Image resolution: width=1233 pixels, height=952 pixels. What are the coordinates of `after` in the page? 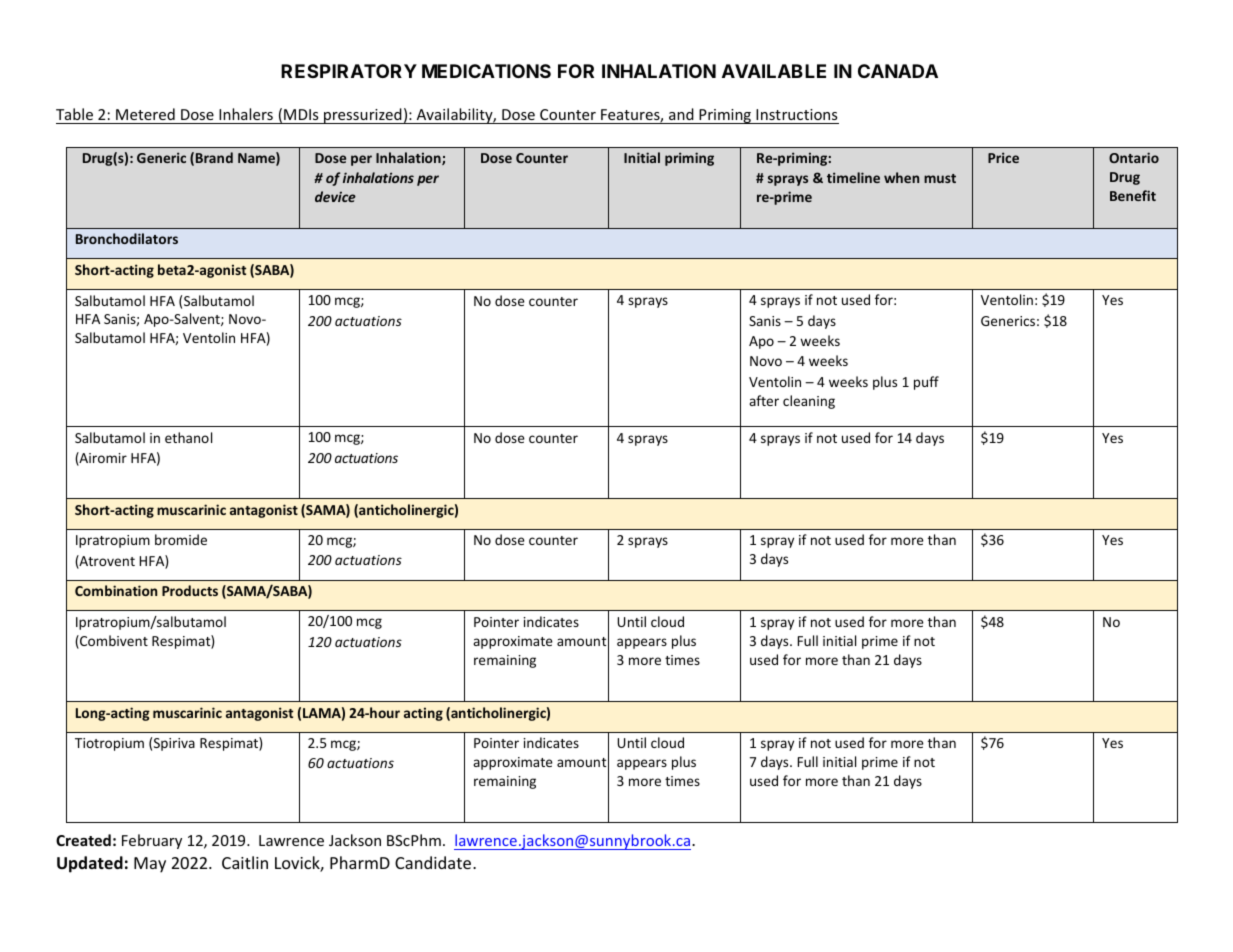 It's located at (764, 400).
